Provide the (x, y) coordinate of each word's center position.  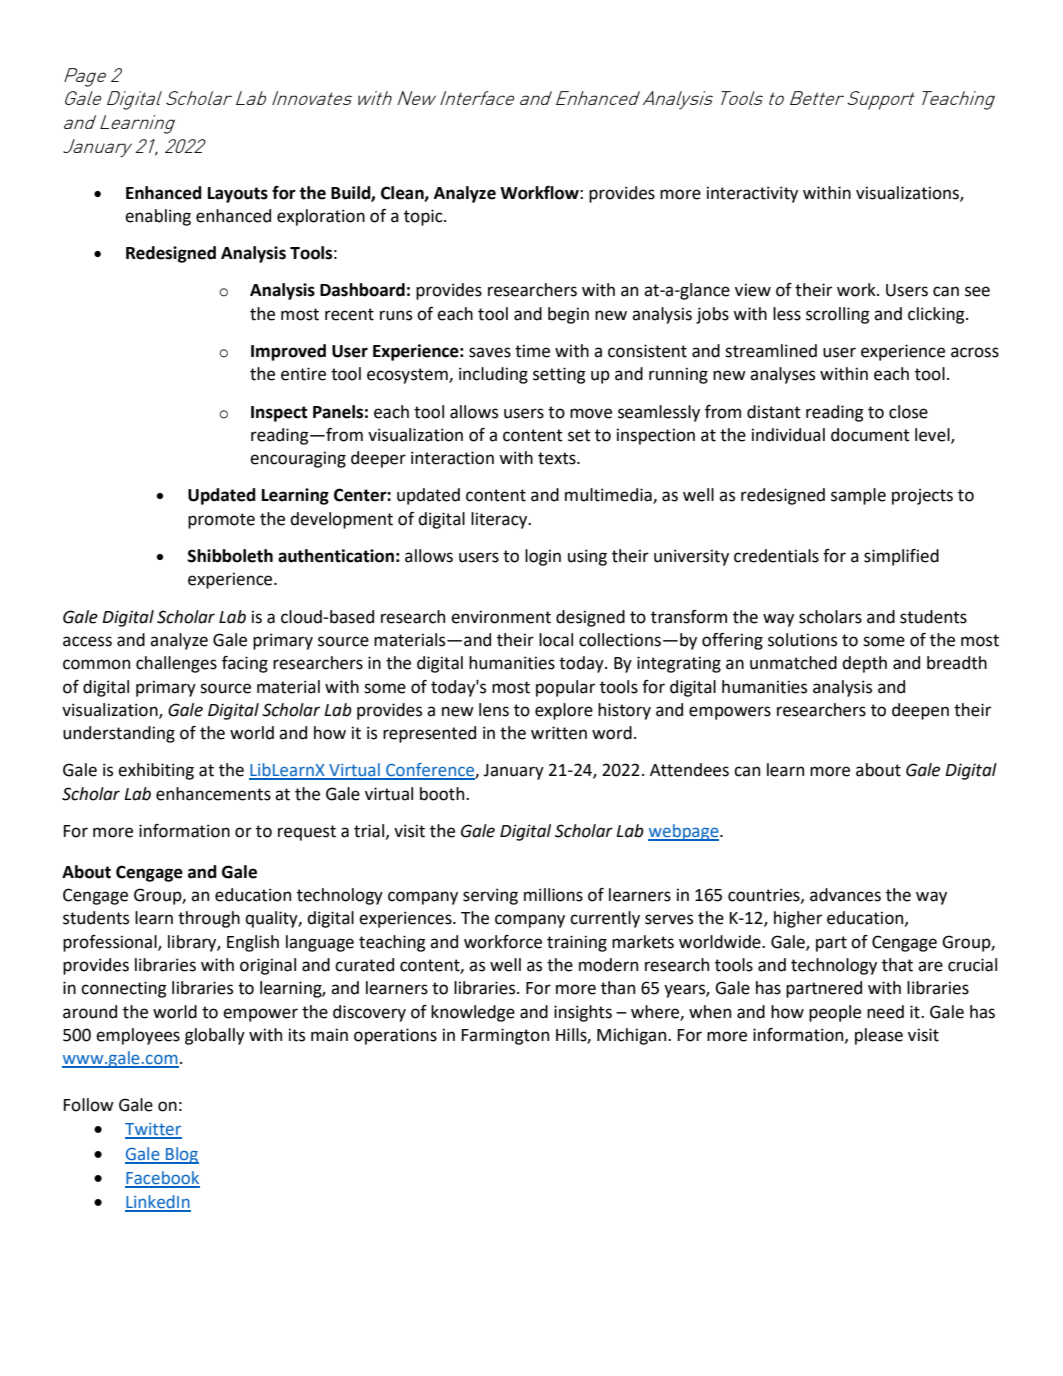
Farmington (505, 1036)
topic (424, 217)
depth (864, 664)
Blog (181, 1155)
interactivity (752, 194)
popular (565, 688)
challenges (176, 664)
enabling (158, 217)
